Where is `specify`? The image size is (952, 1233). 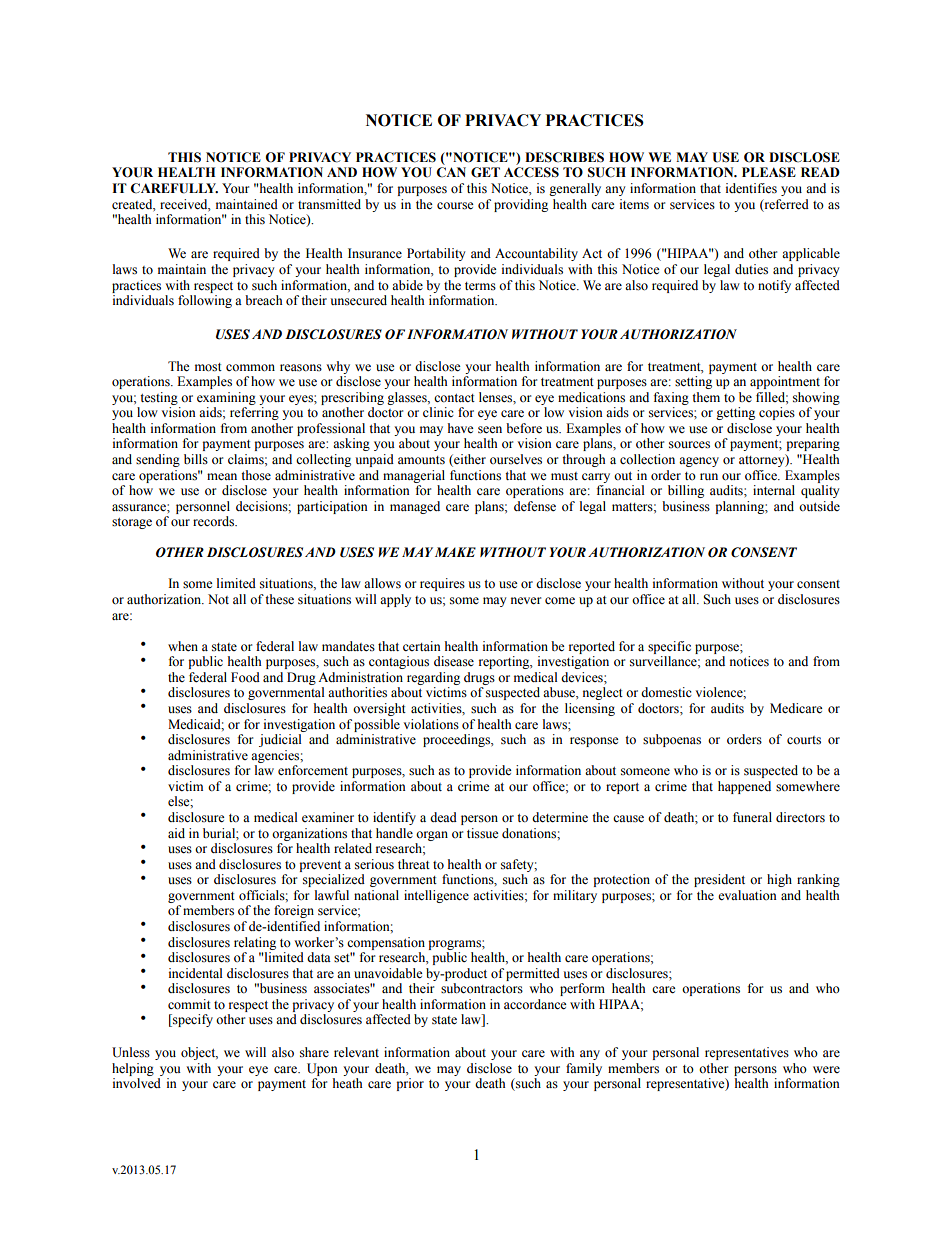 specify is located at coordinates (192, 1020).
